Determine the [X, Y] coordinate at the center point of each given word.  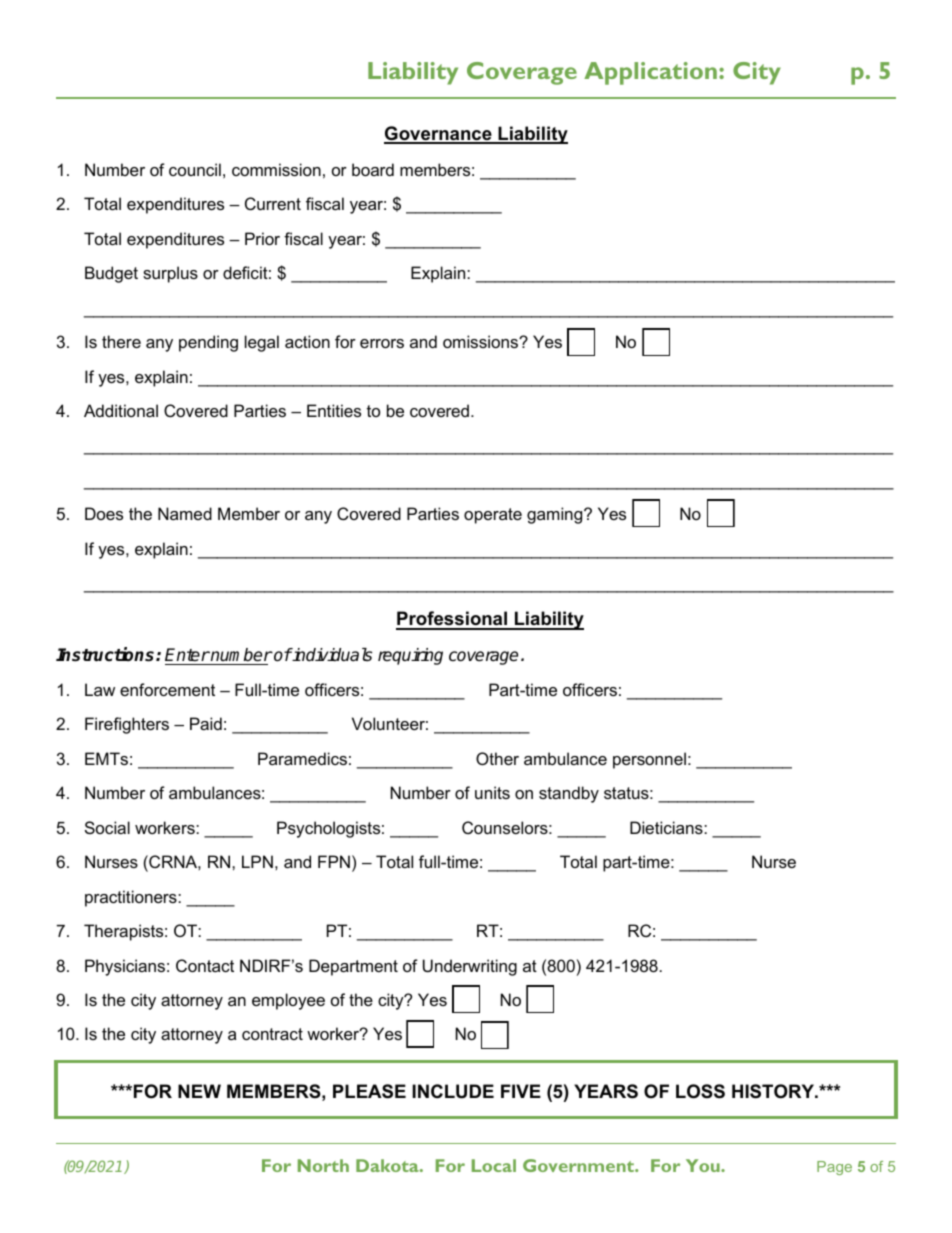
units [492, 792]
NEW [199, 1091]
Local [494, 1165]
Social [107, 827]
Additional [121, 410]
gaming [556, 515]
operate [493, 516]
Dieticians [667, 827]
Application [650, 73]
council [195, 169]
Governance [439, 134]
